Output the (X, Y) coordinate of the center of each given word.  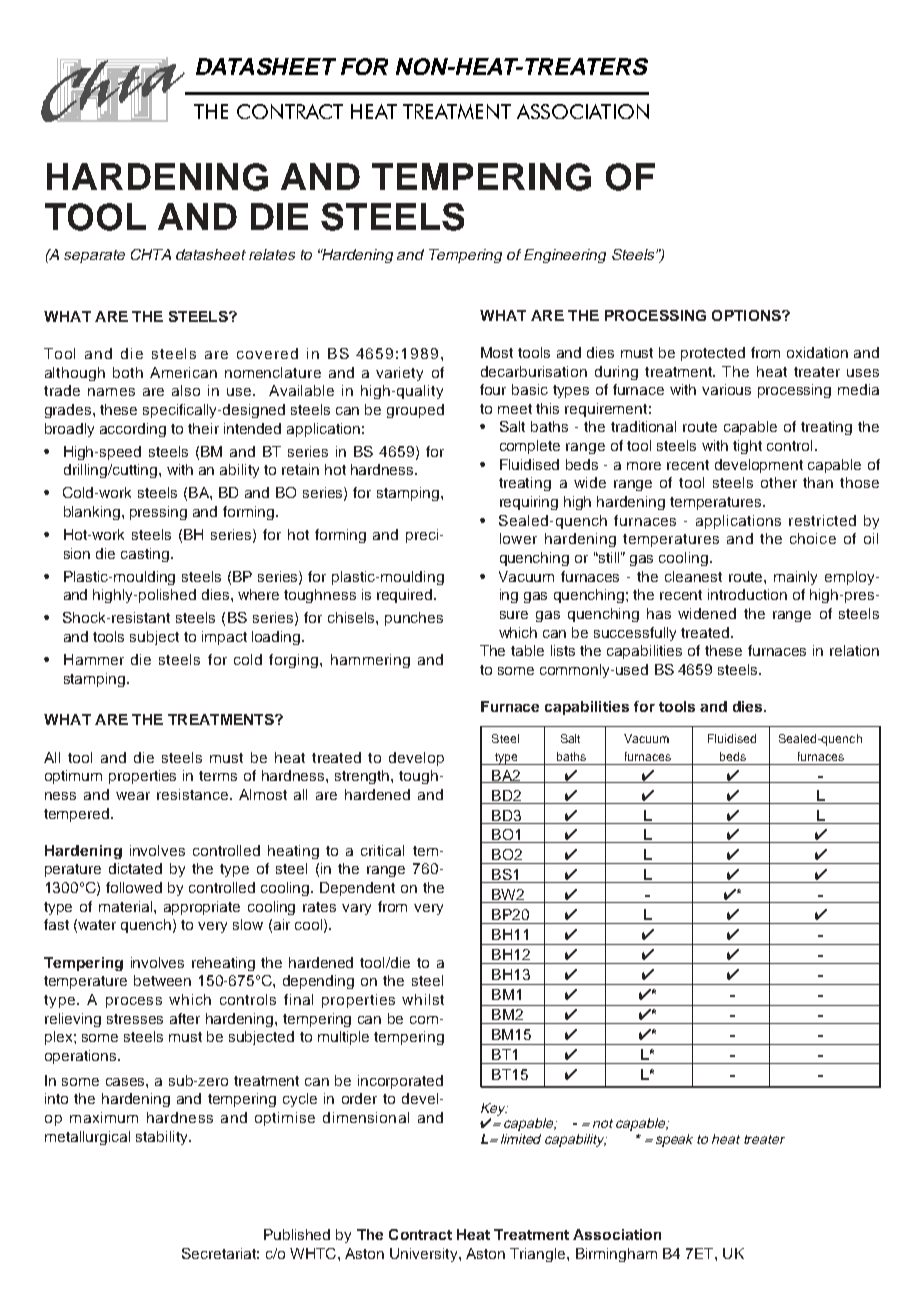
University (425, 1255)
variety (399, 374)
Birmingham (616, 1255)
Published (297, 1234)
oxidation (817, 352)
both (128, 372)
